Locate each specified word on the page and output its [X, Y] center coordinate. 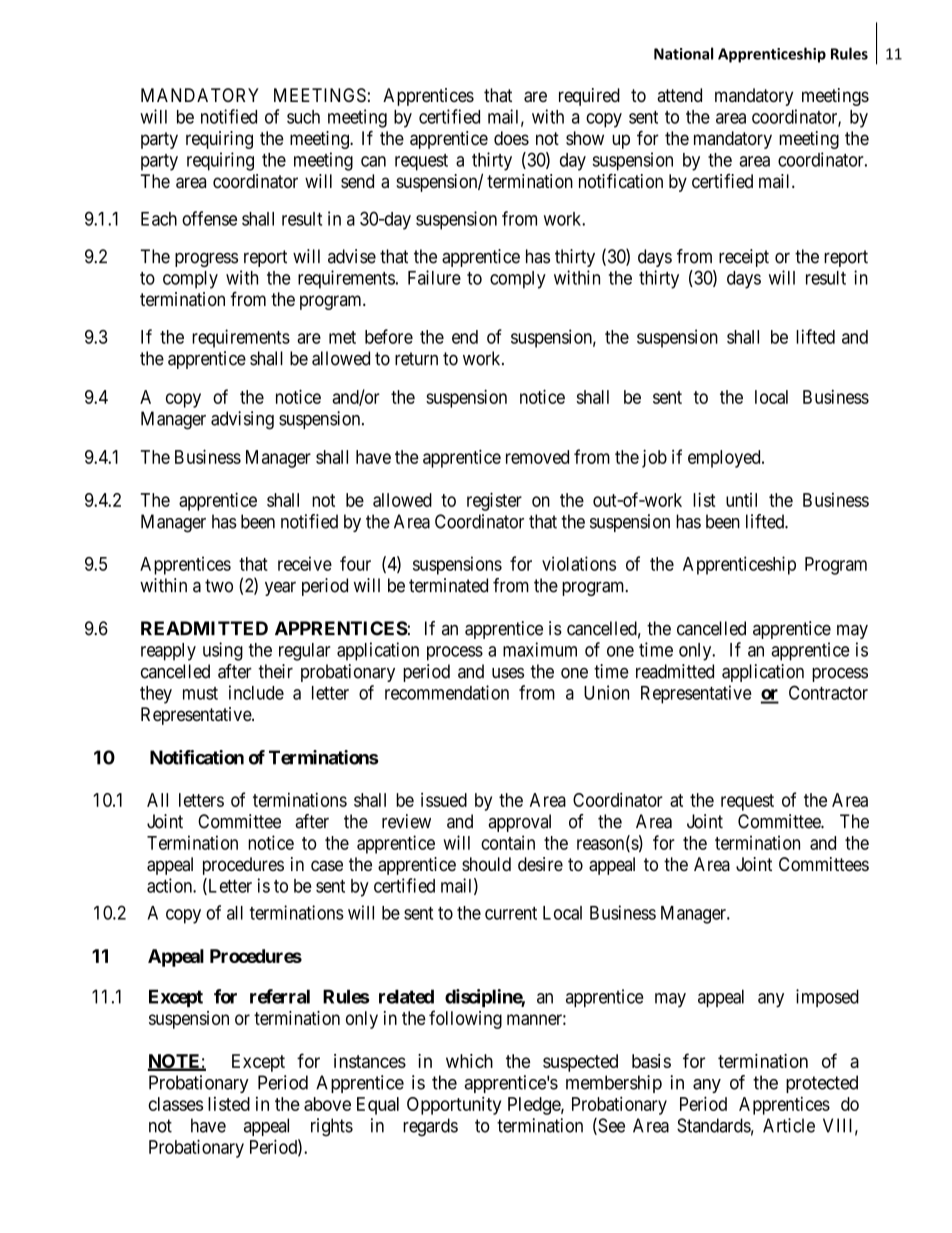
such [303, 117]
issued [444, 800]
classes [175, 1104]
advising [242, 420]
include [256, 692]
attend [679, 95]
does [511, 138]
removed [537, 457]
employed [725, 459]
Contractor [828, 692]
